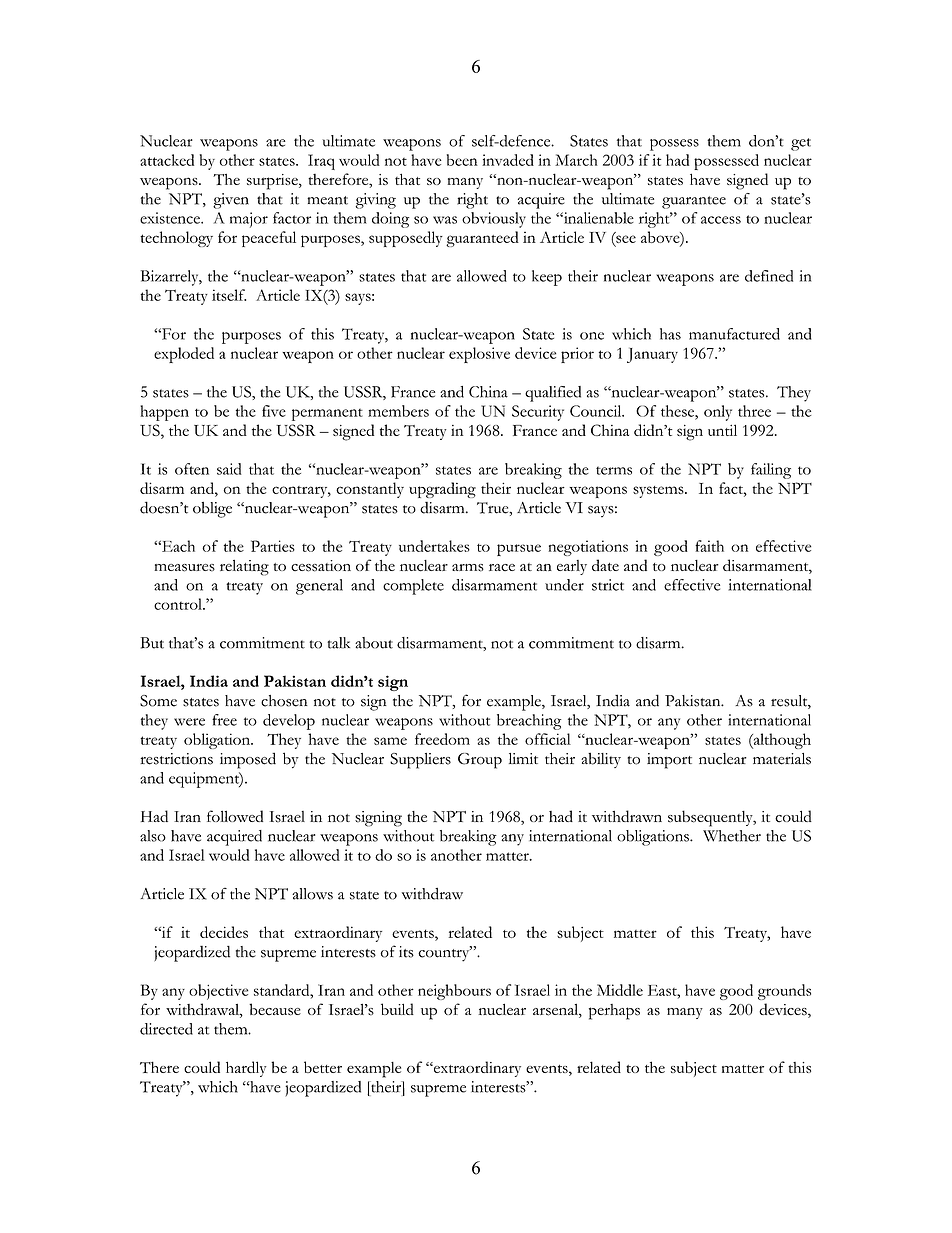 The height and width of the screenshot is (1233, 952). Describe the element at coordinates (235, 816) in the screenshot. I see `followed` at that location.
